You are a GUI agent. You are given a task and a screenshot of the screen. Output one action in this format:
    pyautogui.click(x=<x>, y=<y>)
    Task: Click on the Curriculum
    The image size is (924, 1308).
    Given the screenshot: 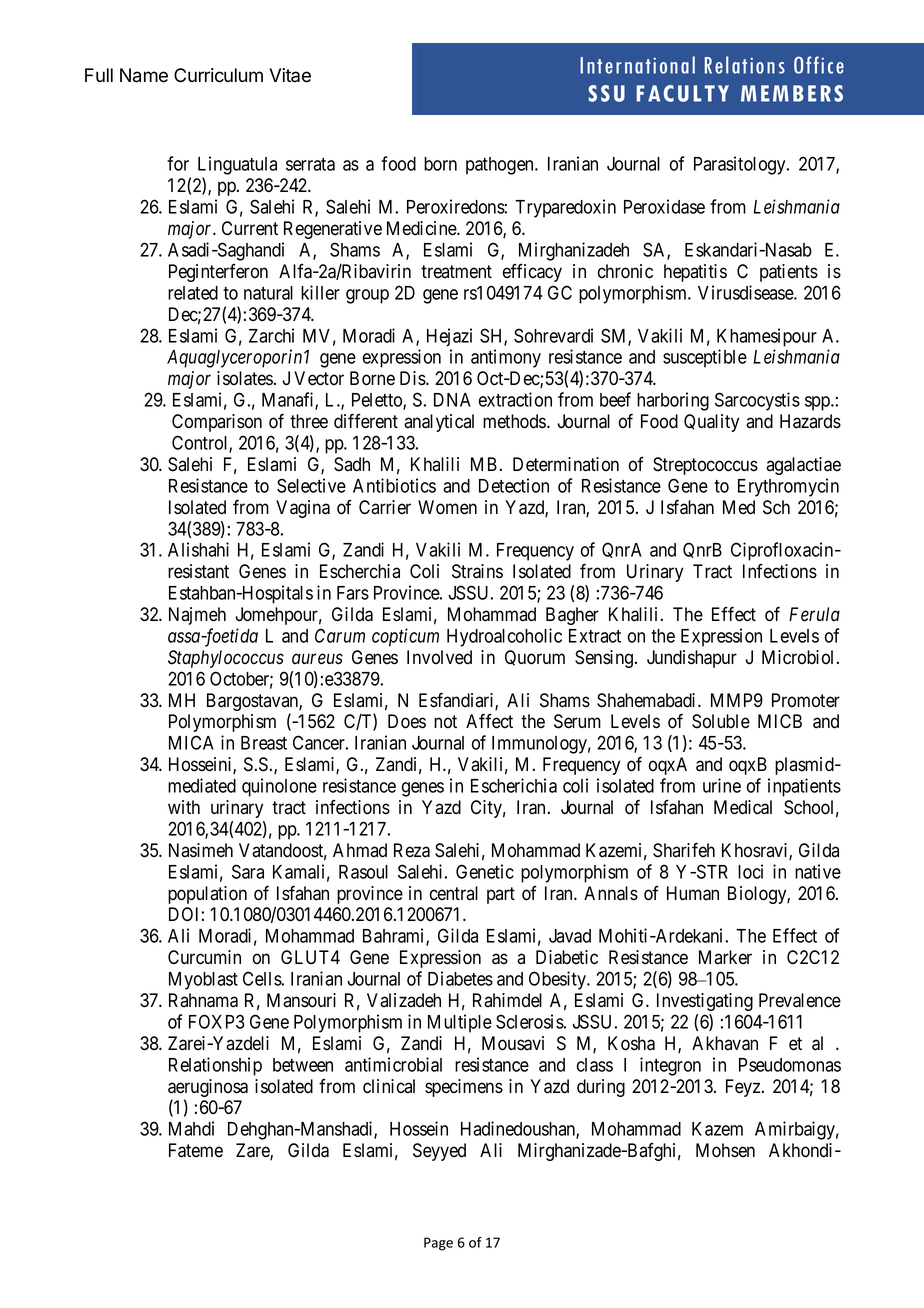 What is the action you would take?
    pyautogui.click(x=218, y=75)
